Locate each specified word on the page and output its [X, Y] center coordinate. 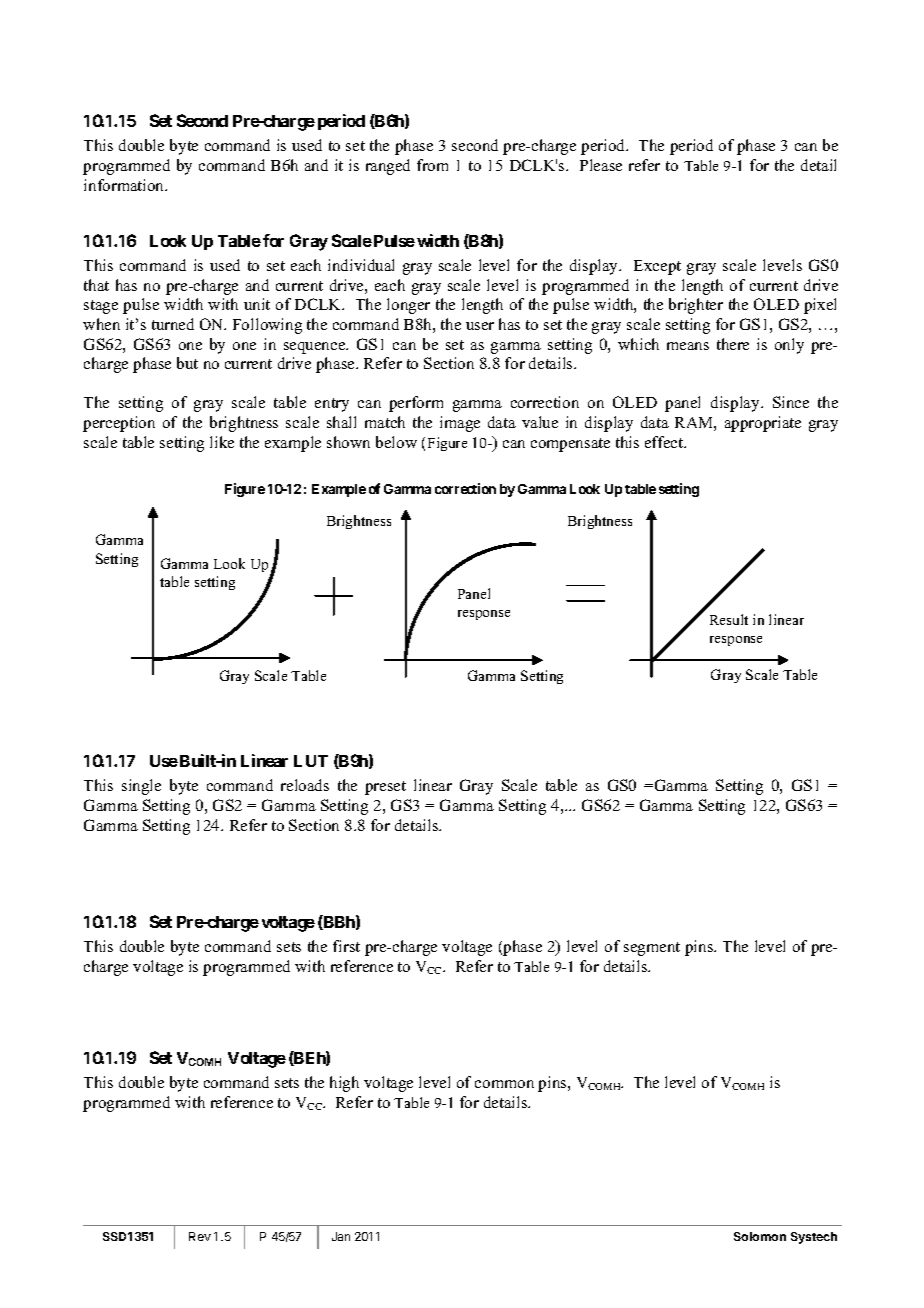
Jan [341, 1236]
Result [729, 619]
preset [385, 788]
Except [657, 267]
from [432, 165]
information [125, 185]
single [141, 787]
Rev [200, 1236]
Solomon [760, 1236]
